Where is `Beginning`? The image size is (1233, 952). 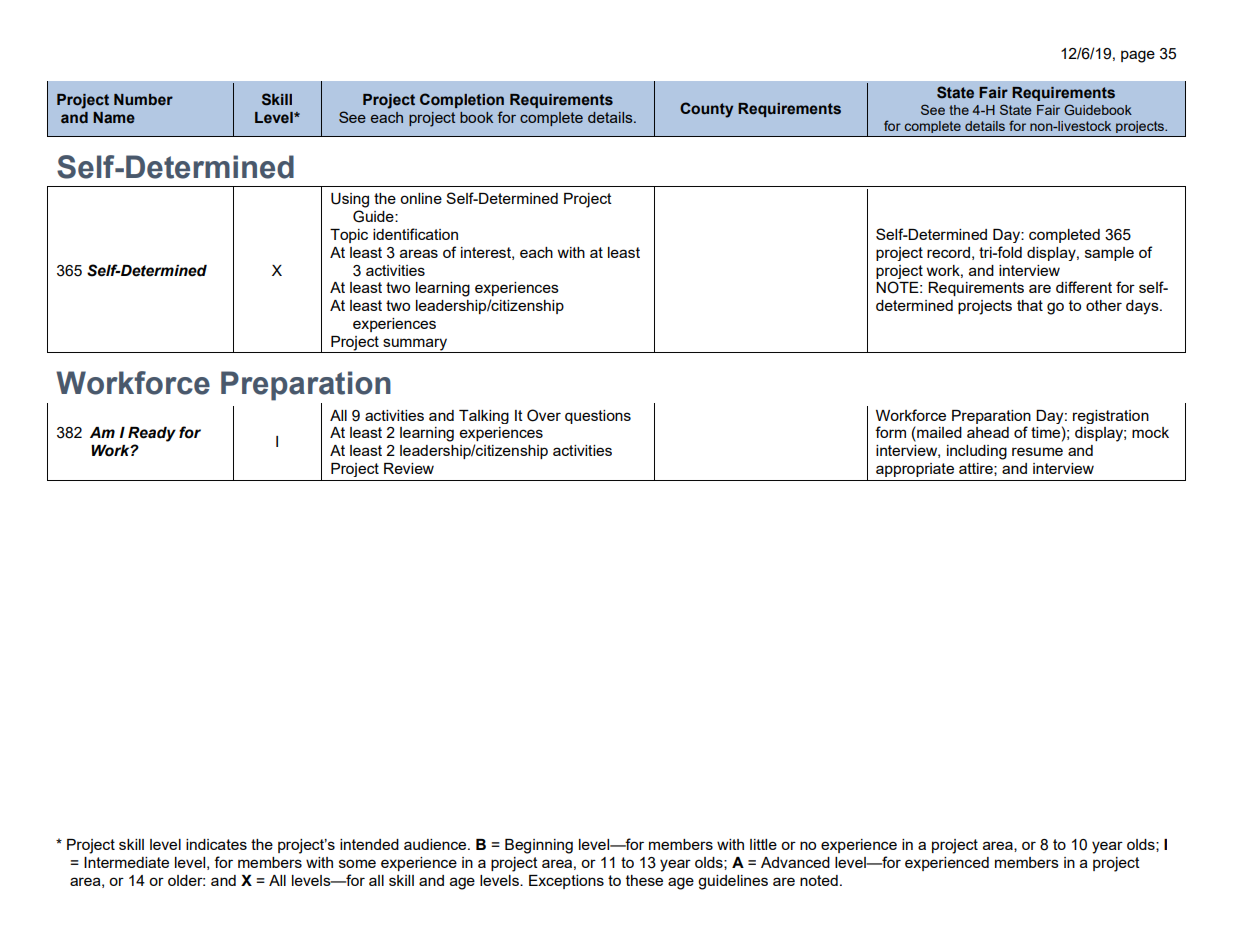 Beginning is located at coordinates (539, 846).
